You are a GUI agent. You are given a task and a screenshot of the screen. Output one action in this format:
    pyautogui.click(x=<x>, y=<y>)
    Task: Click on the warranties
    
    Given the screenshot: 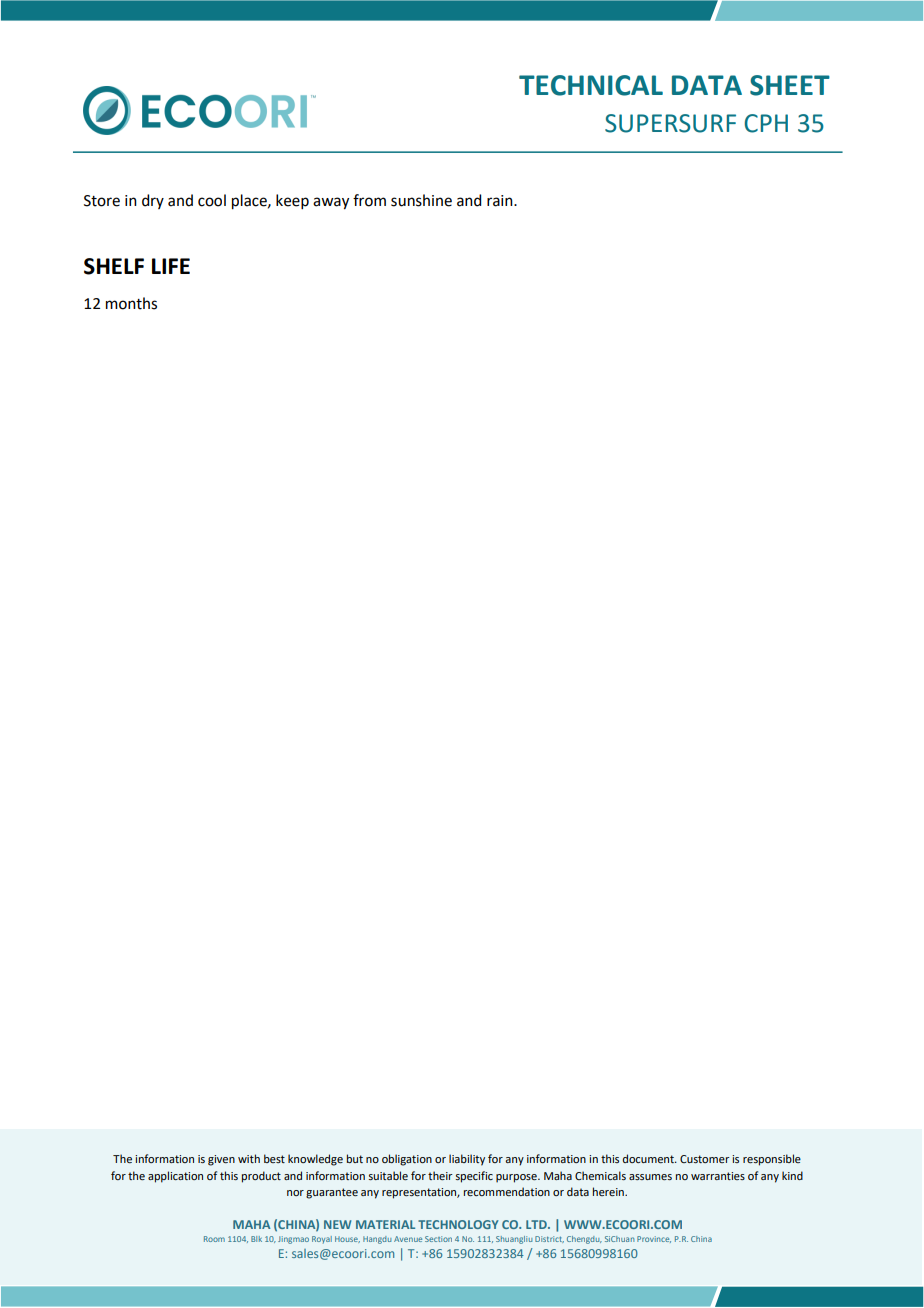 What is the action you would take?
    pyautogui.click(x=718, y=1176)
